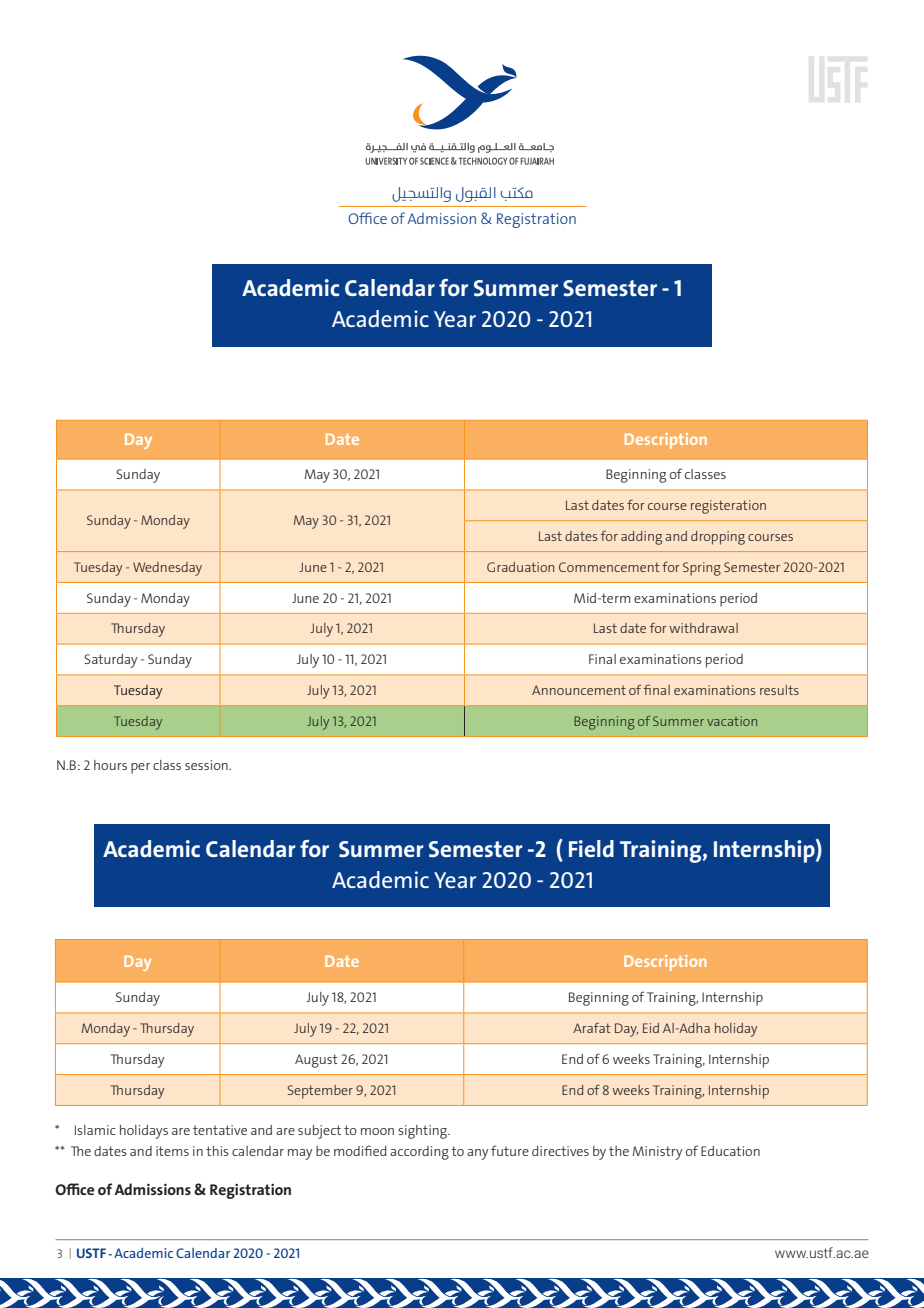 This document has height=1308, width=924. What do you see at coordinates (167, 569) in the document?
I see `Wednesday` at bounding box center [167, 569].
